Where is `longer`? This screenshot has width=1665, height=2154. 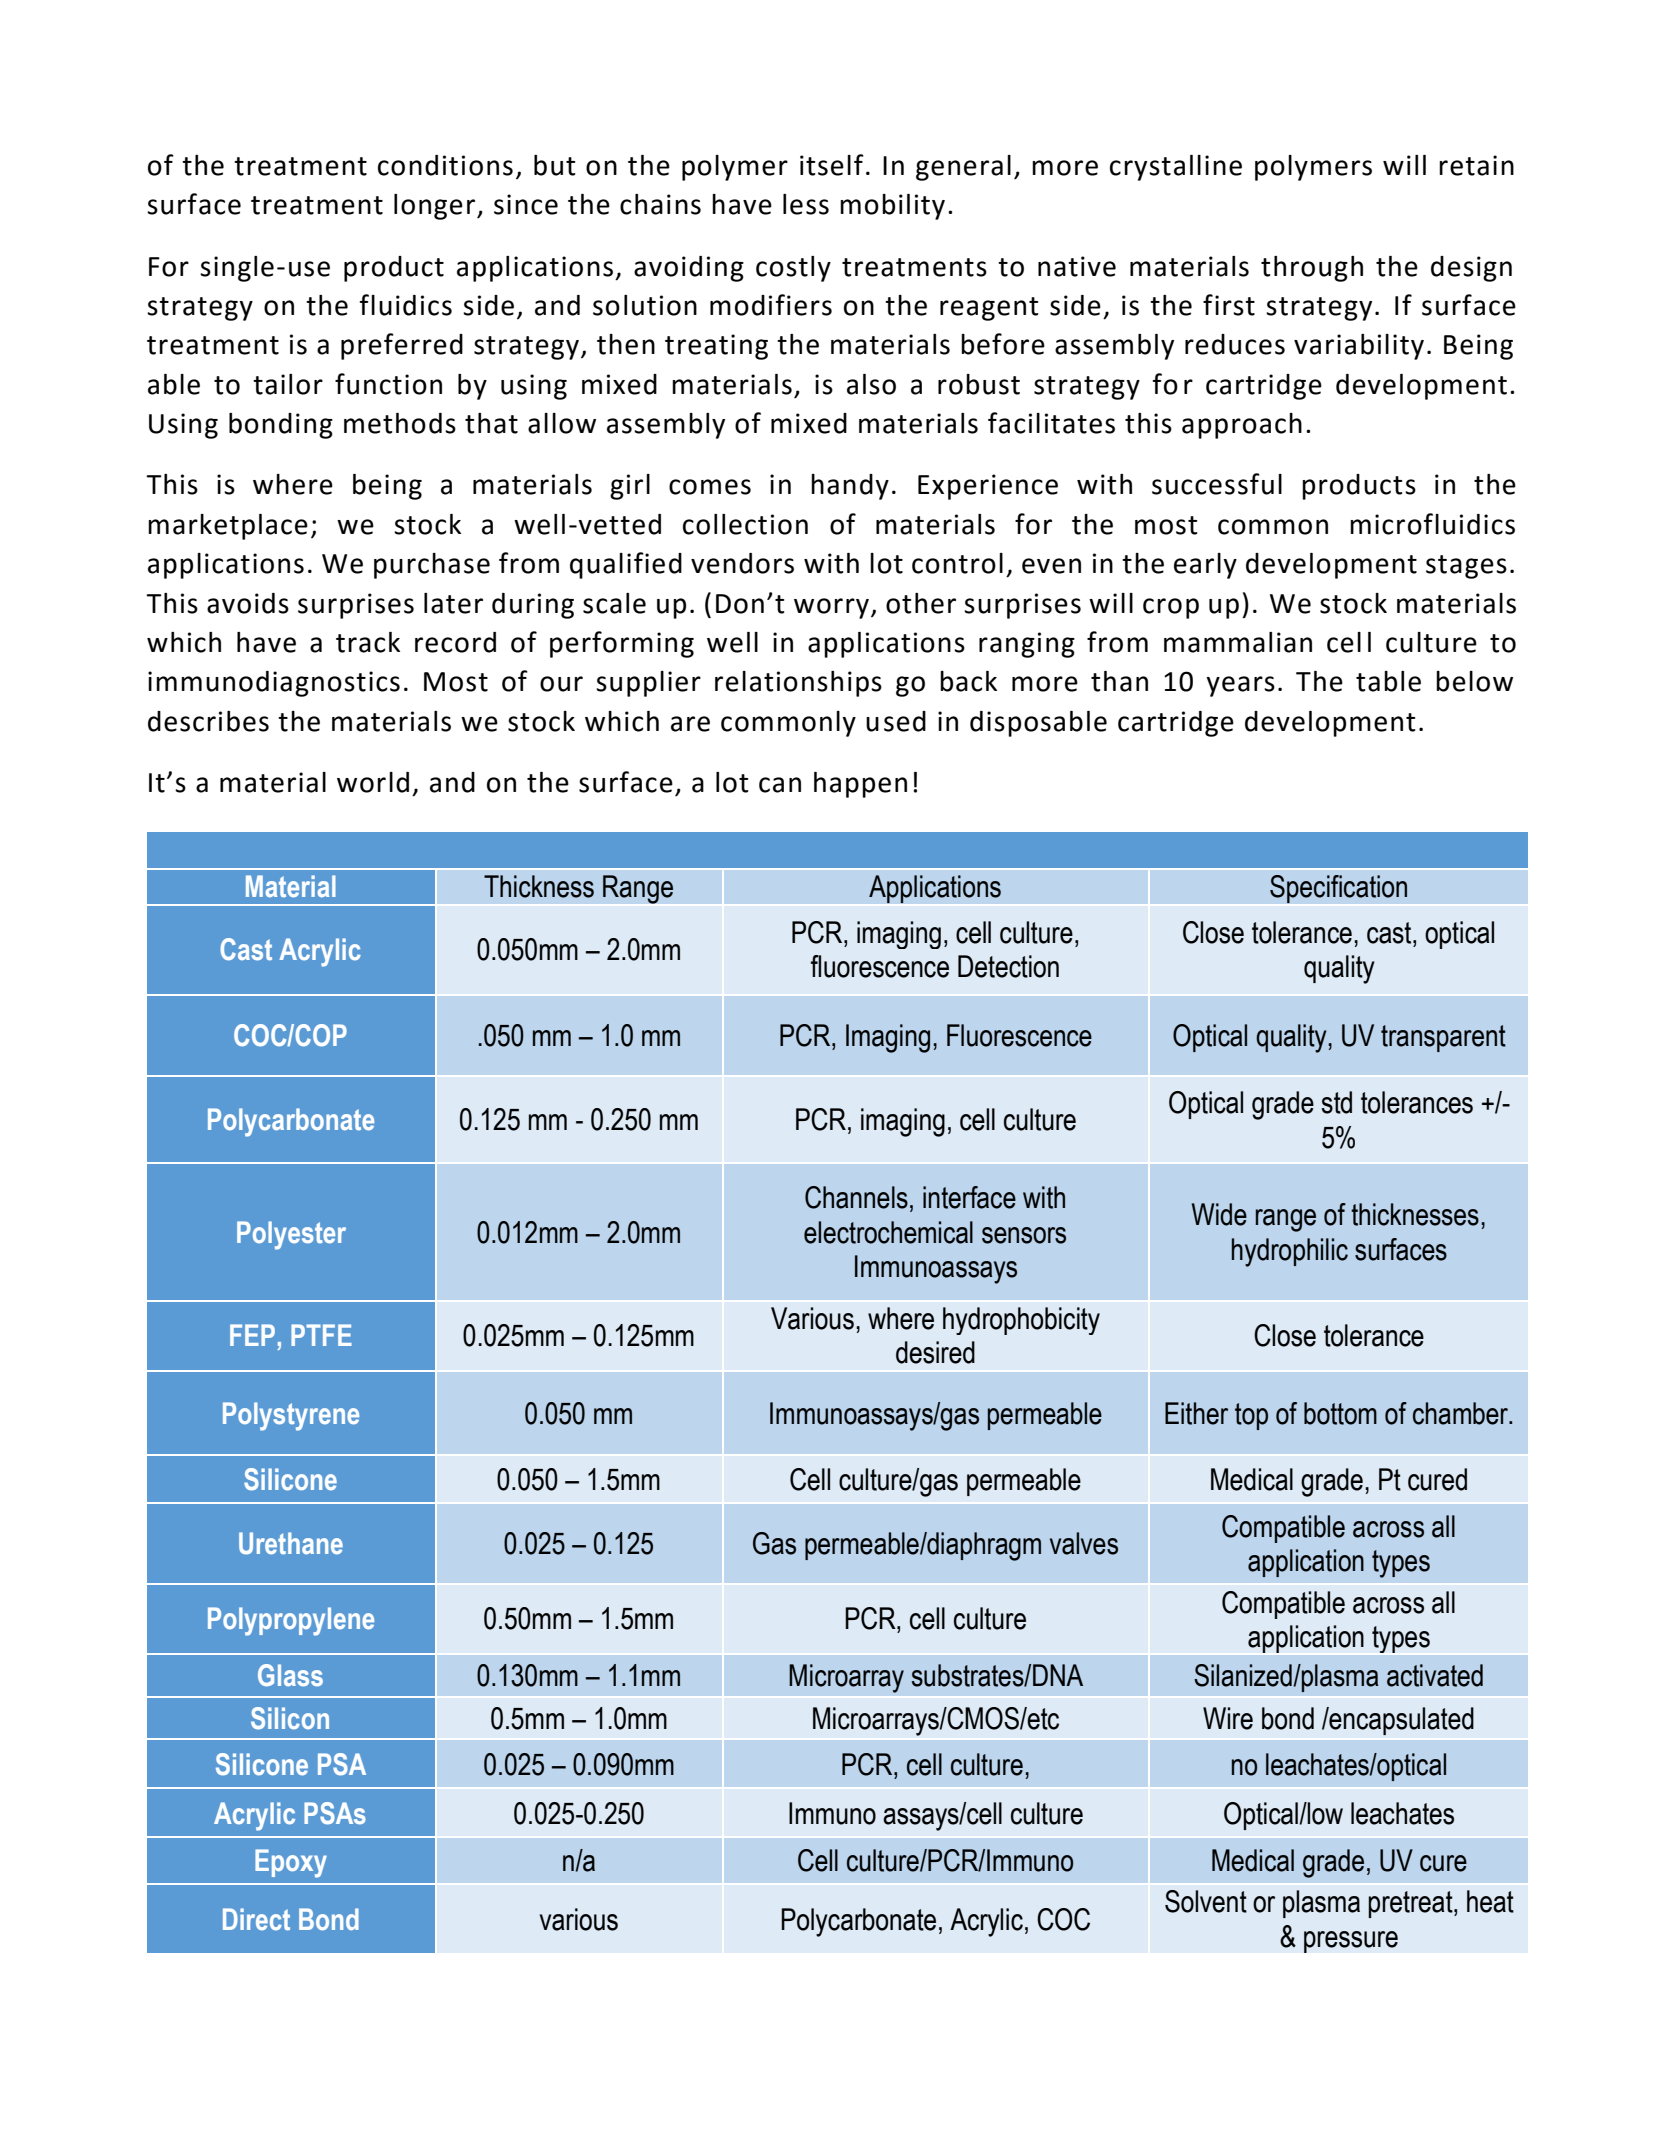 longer is located at coordinates (436, 207).
